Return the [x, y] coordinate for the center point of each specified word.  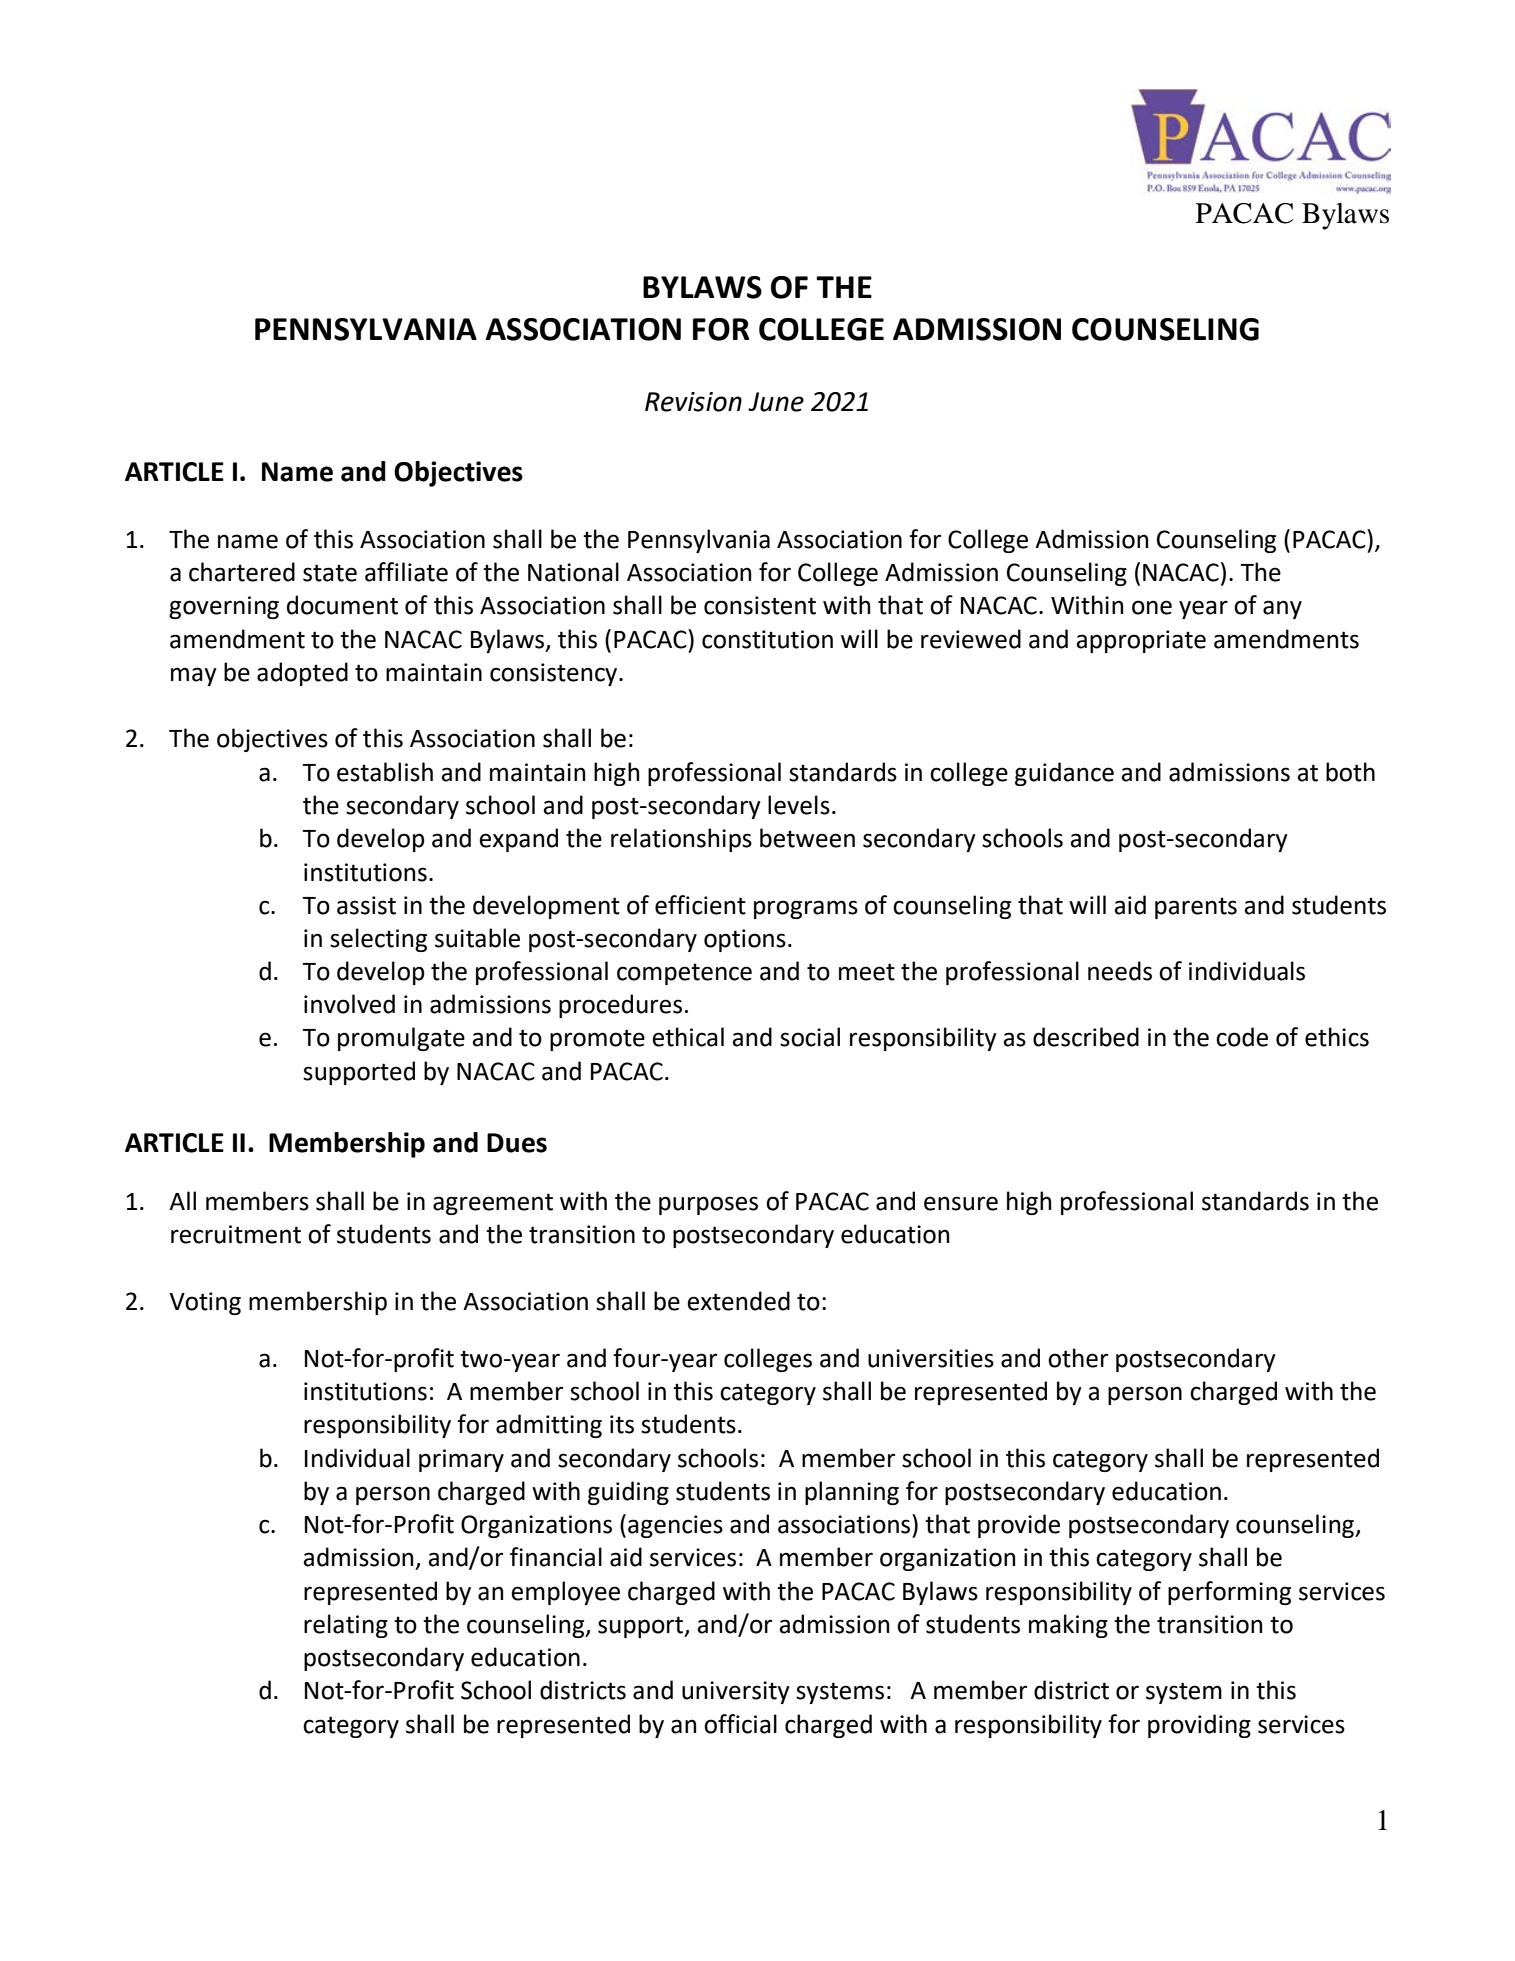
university [736, 1692]
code [1242, 1037]
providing [1199, 1726]
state [330, 573]
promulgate [401, 1039]
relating [346, 1626]
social [810, 1037]
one [1152, 607]
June [776, 402]
